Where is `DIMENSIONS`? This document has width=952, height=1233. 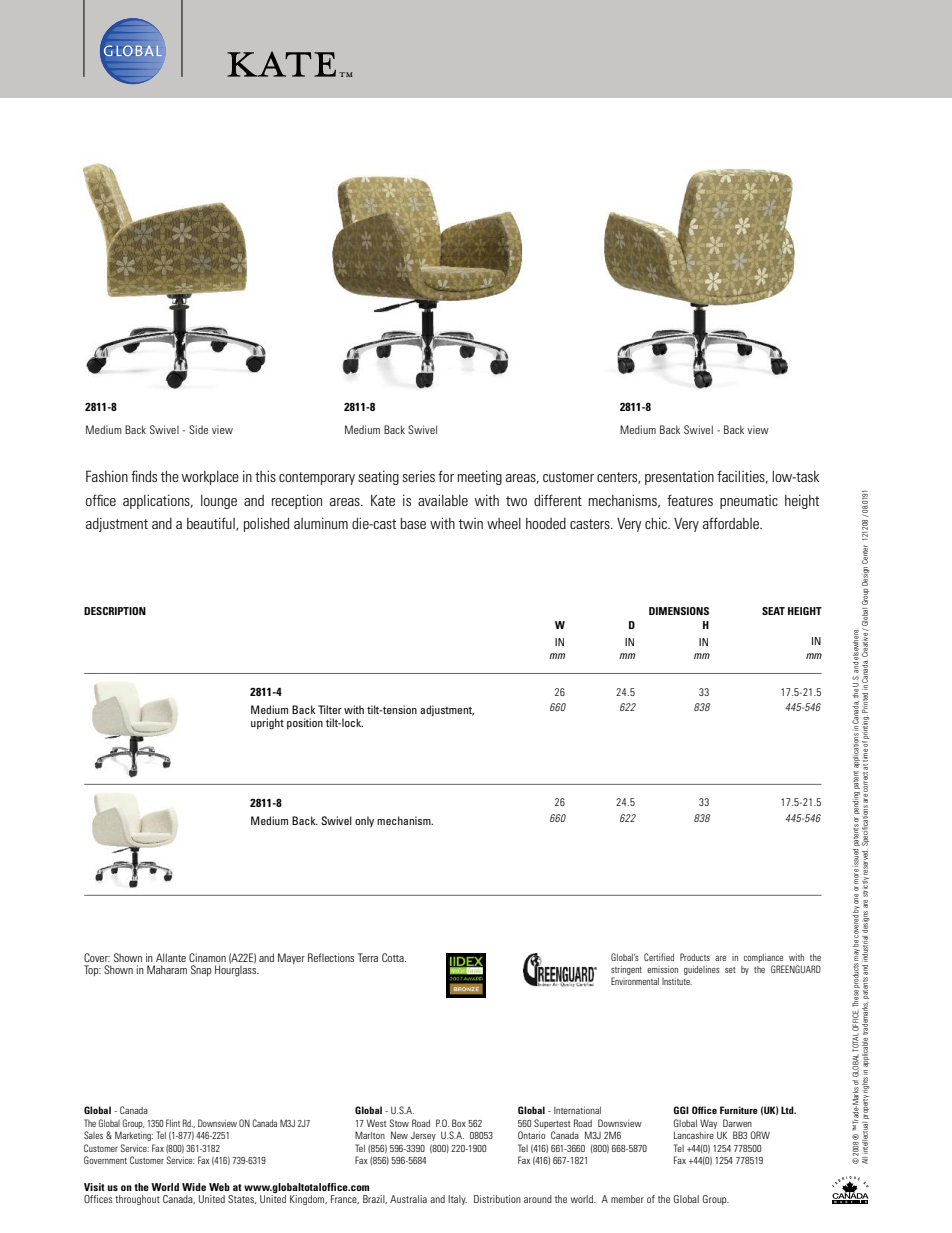 DIMENSIONS is located at coordinates (679, 611).
